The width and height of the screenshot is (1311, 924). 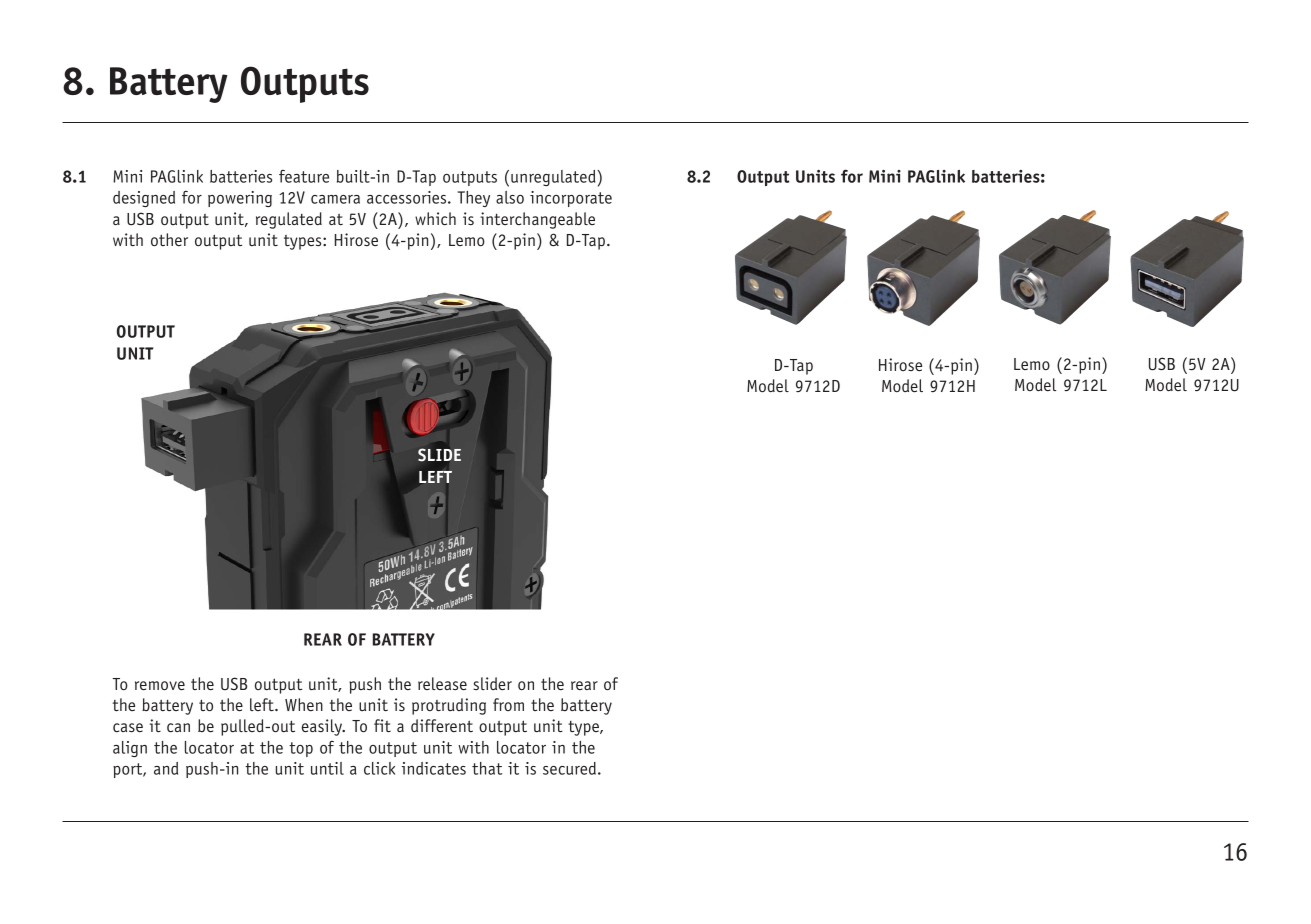 I want to click on protruding, so click(x=449, y=706).
